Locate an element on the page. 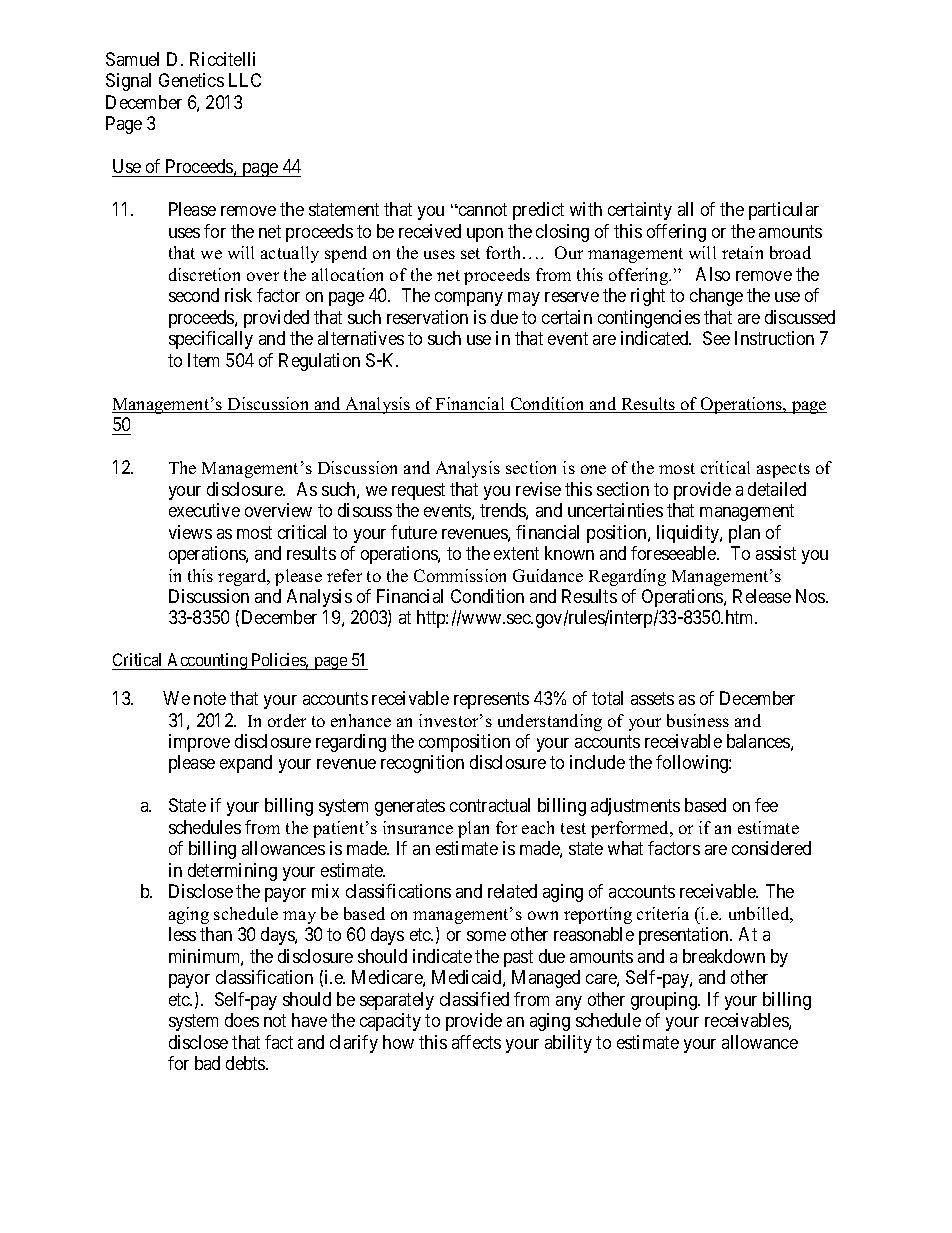 This document has height=1233, width=952. predict is located at coordinates (538, 211).
